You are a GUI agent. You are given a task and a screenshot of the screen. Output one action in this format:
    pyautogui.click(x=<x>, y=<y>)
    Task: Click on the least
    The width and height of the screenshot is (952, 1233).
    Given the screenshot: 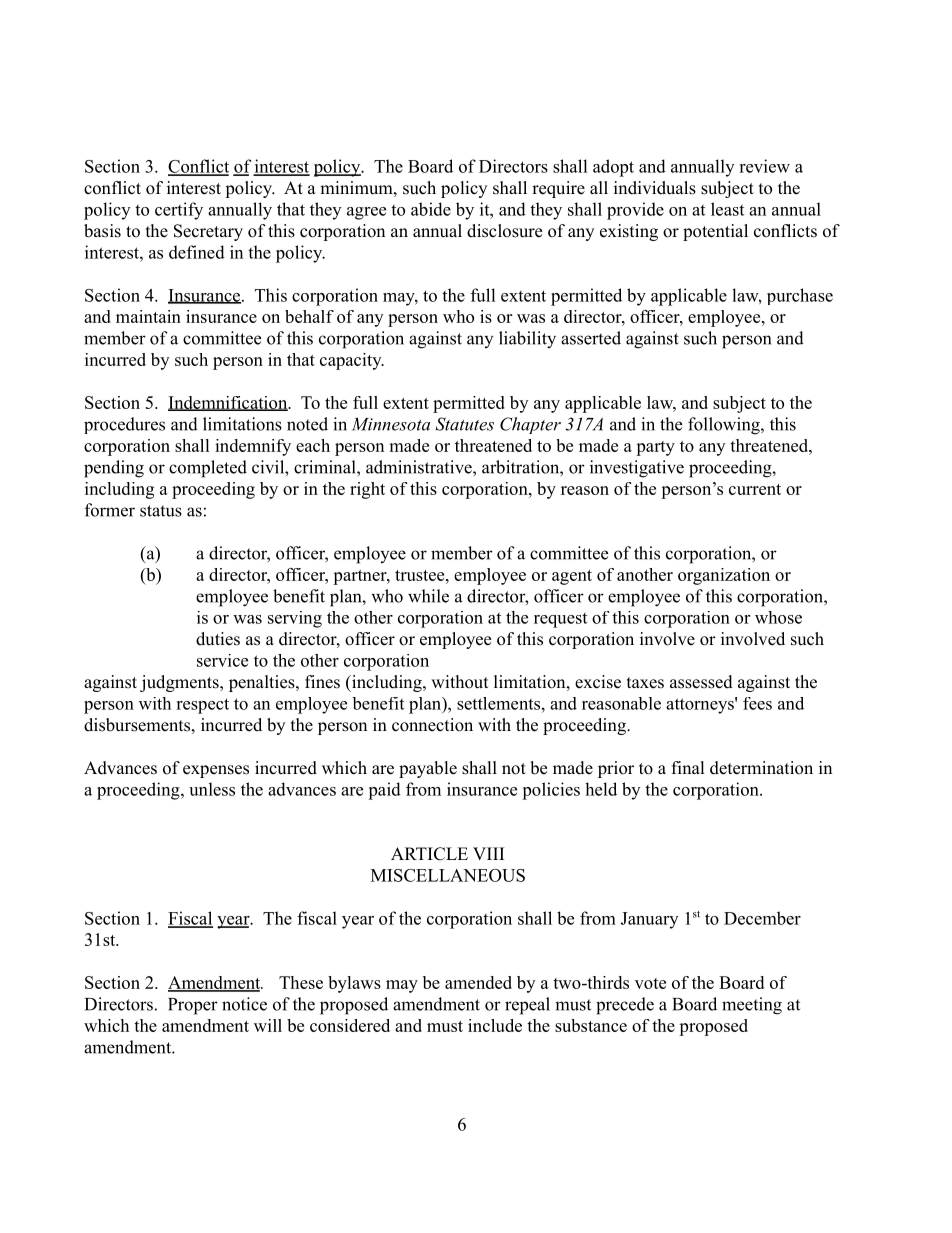 What is the action you would take?
    pyautogui.click(x=727, y=209)
